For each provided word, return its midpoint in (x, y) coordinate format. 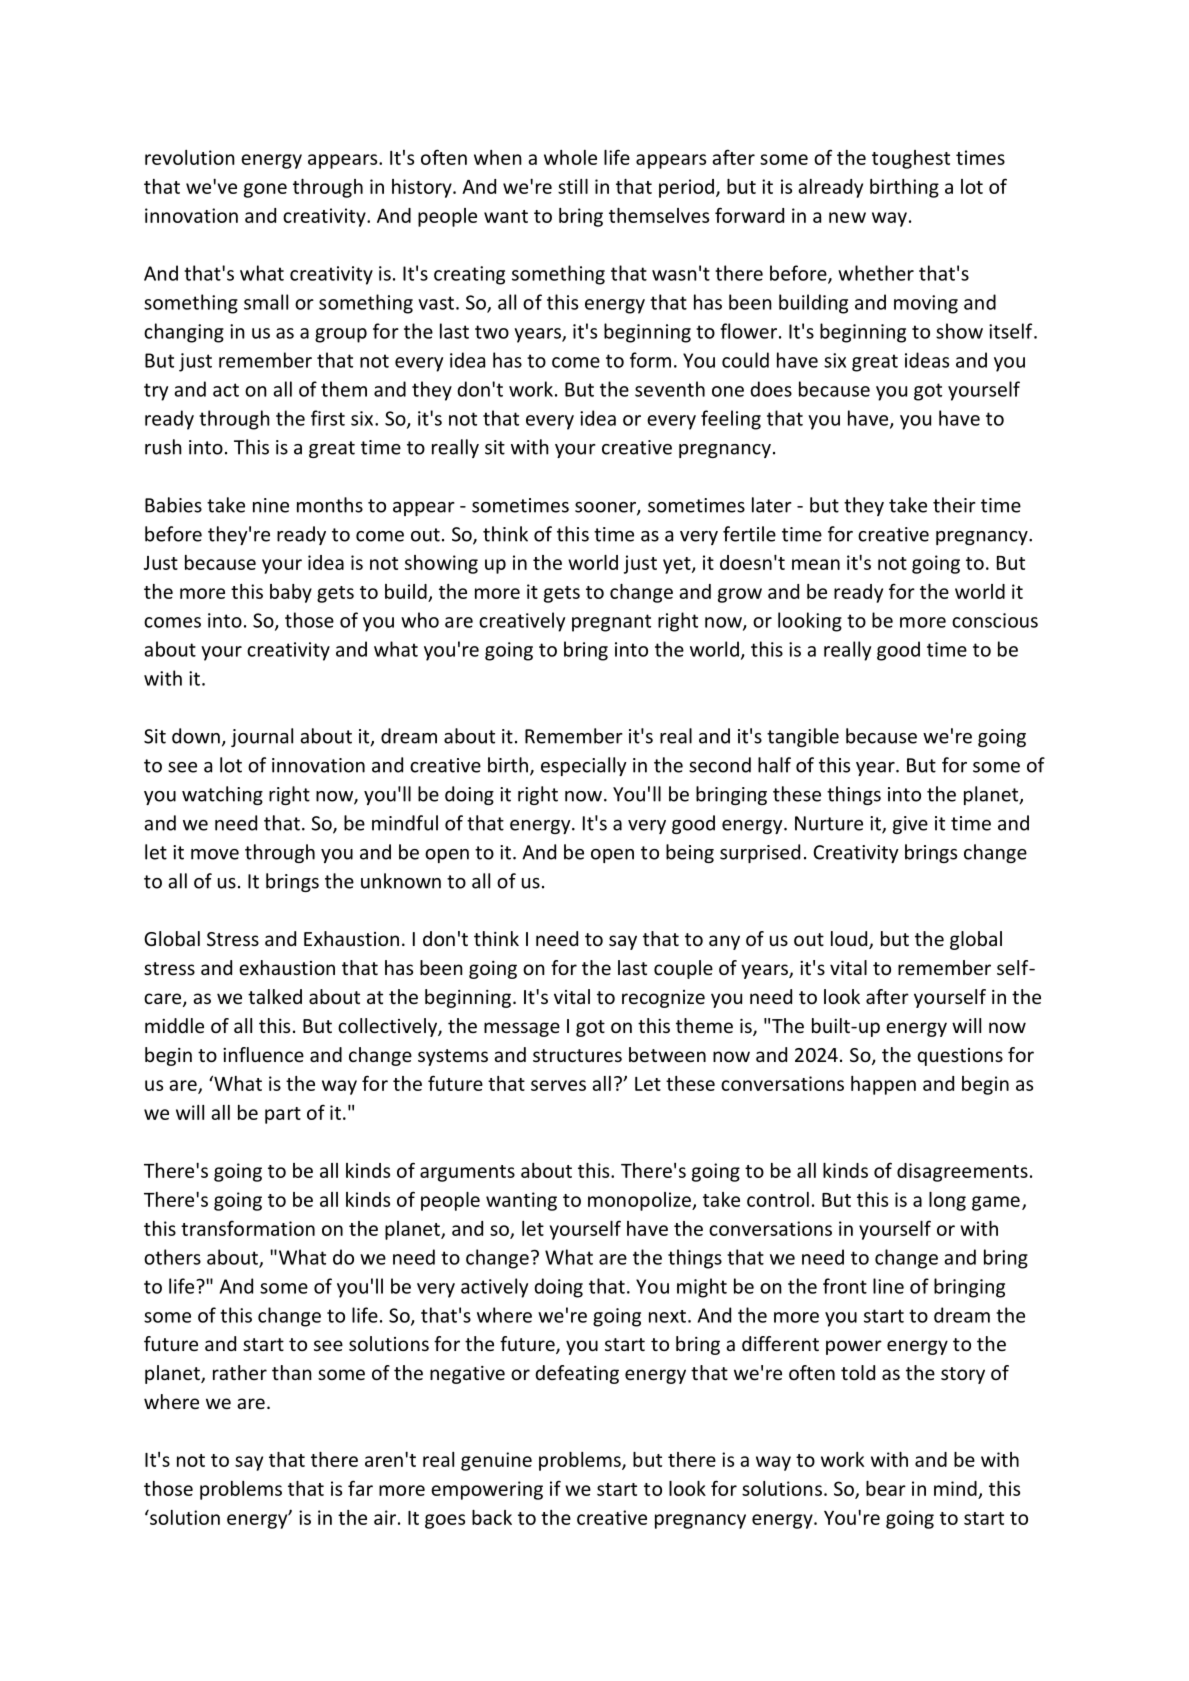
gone (265, 190)
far (360, 1488)
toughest (911, 159)
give (910, 825)
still (573, 186)
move (215, 854)
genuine (496, 1461)
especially (584, 766)
